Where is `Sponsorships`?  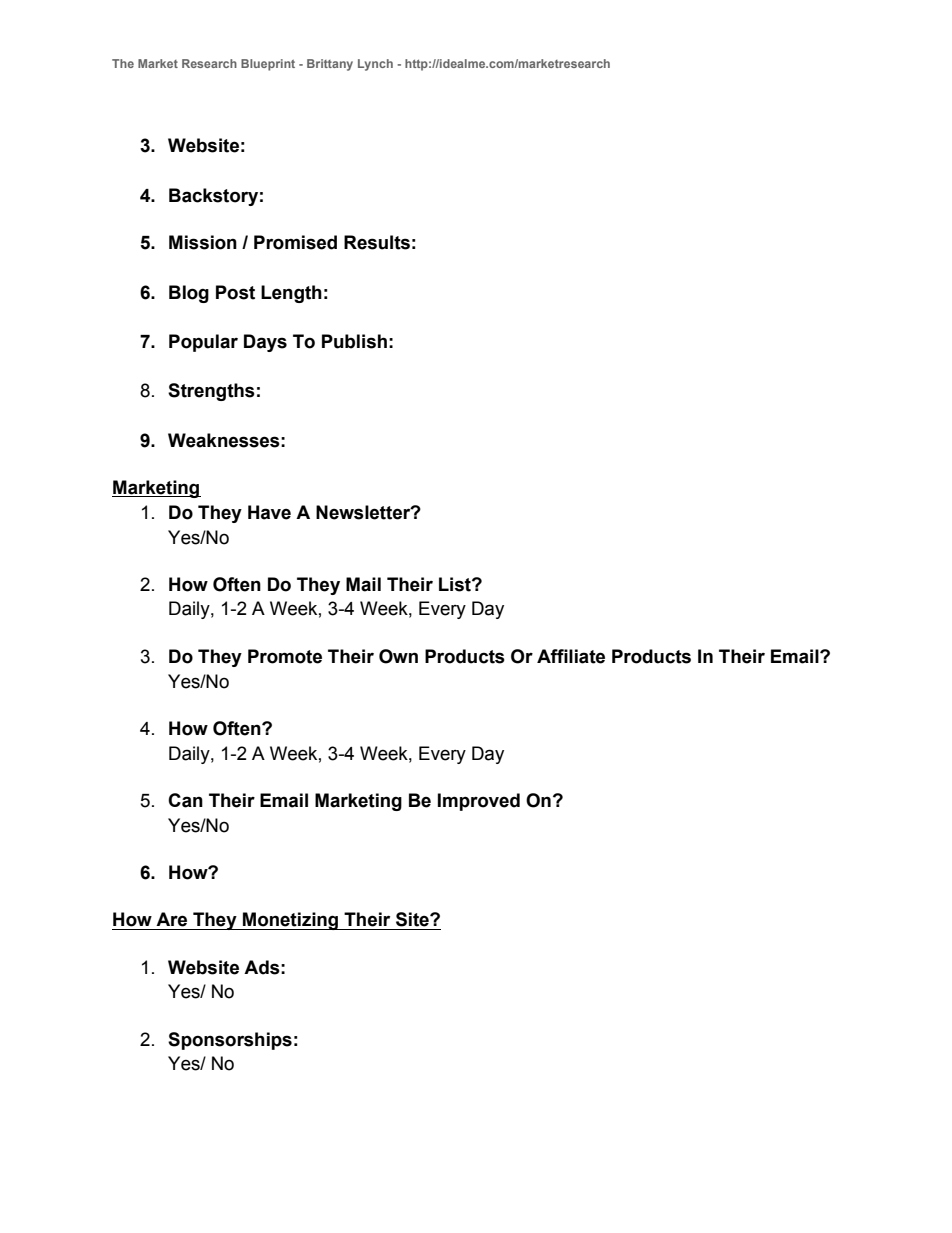
Sponsorships is located at coordinates (230, 1041).
